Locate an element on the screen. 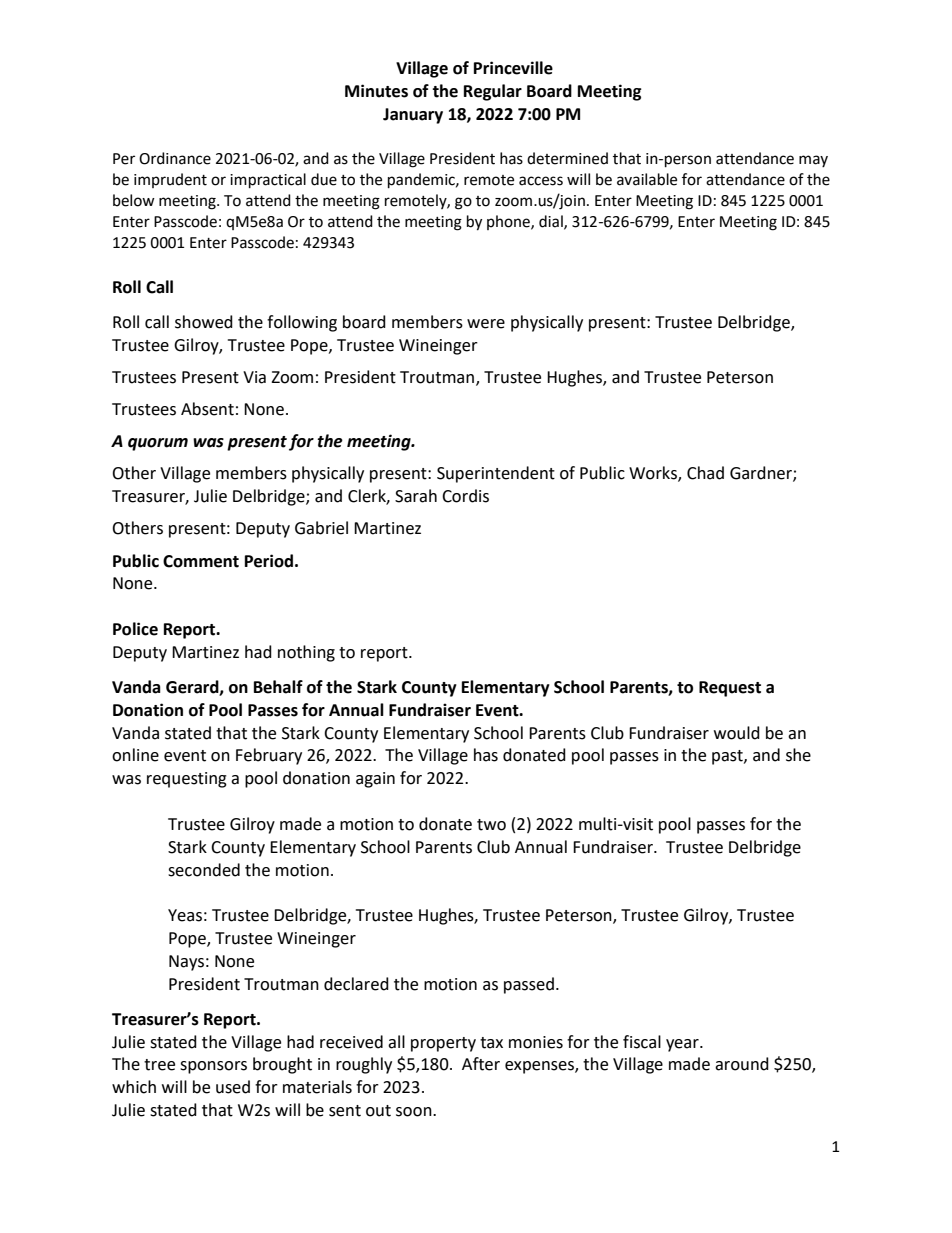  she is located at coordinates (798, 755).
